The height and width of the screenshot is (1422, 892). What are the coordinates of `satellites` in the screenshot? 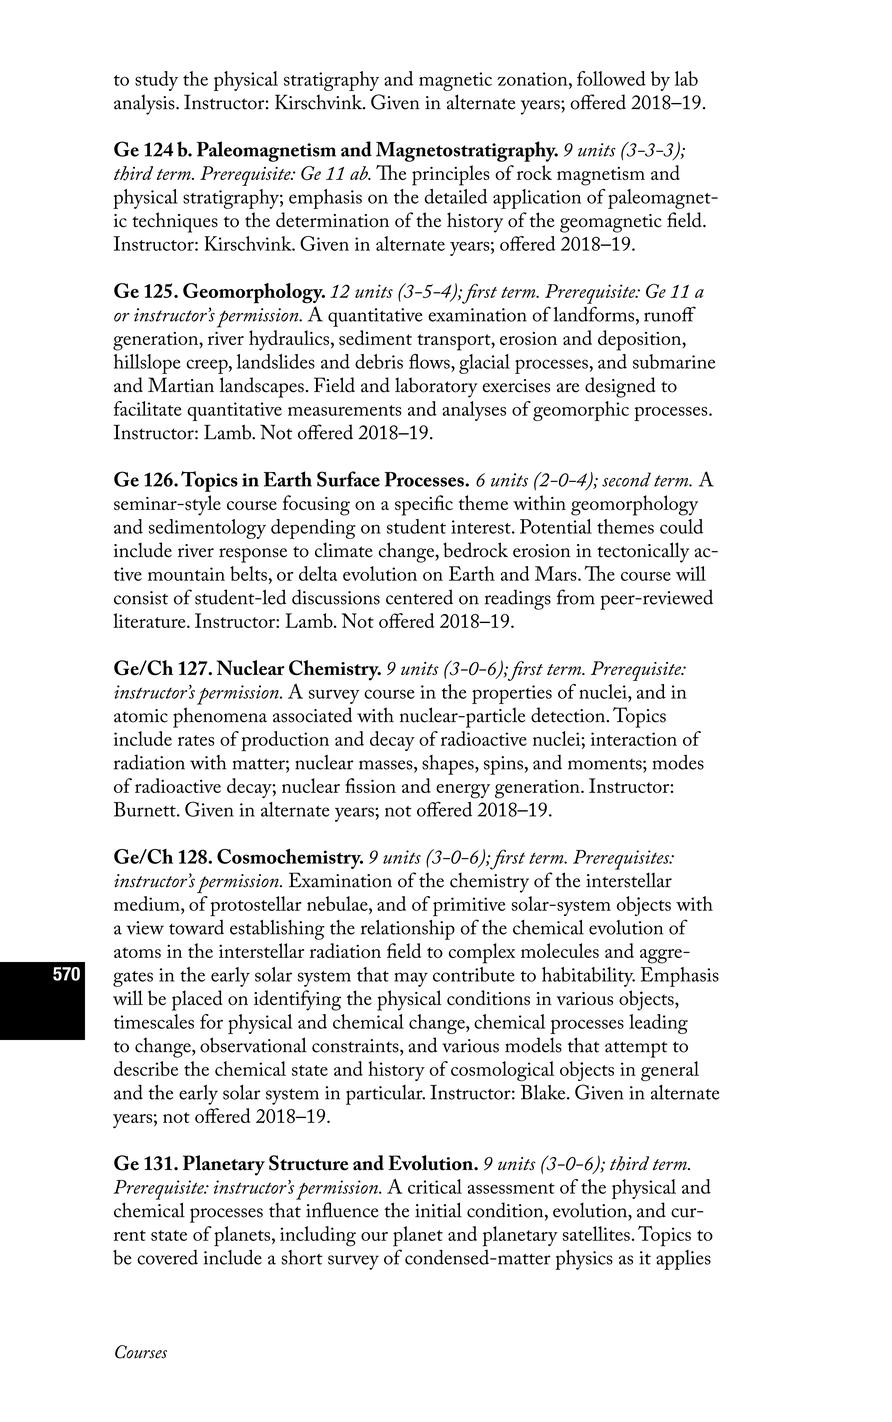 It's located at (596, 1233).
